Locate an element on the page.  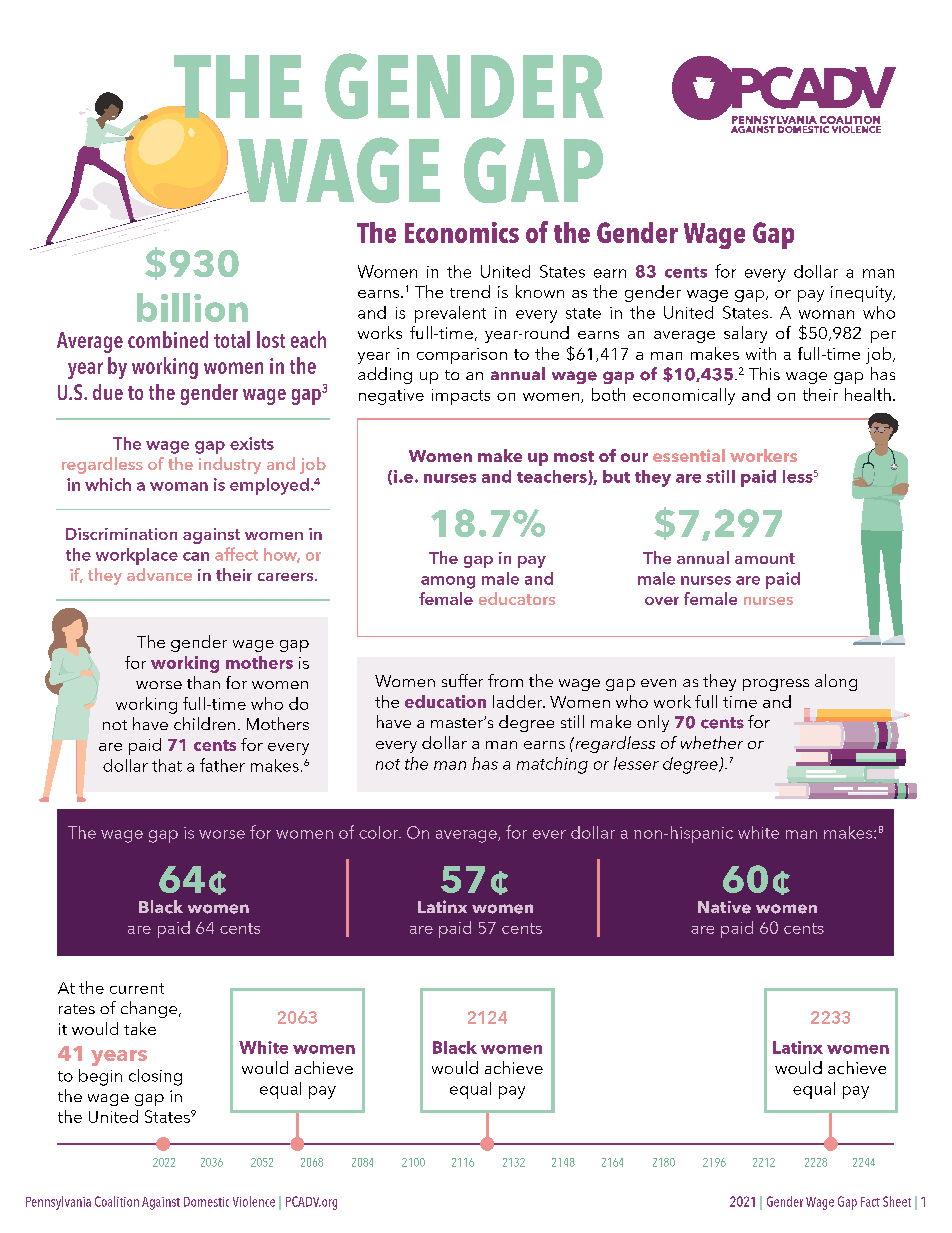
inequity is located at coordinates (863, 294).
